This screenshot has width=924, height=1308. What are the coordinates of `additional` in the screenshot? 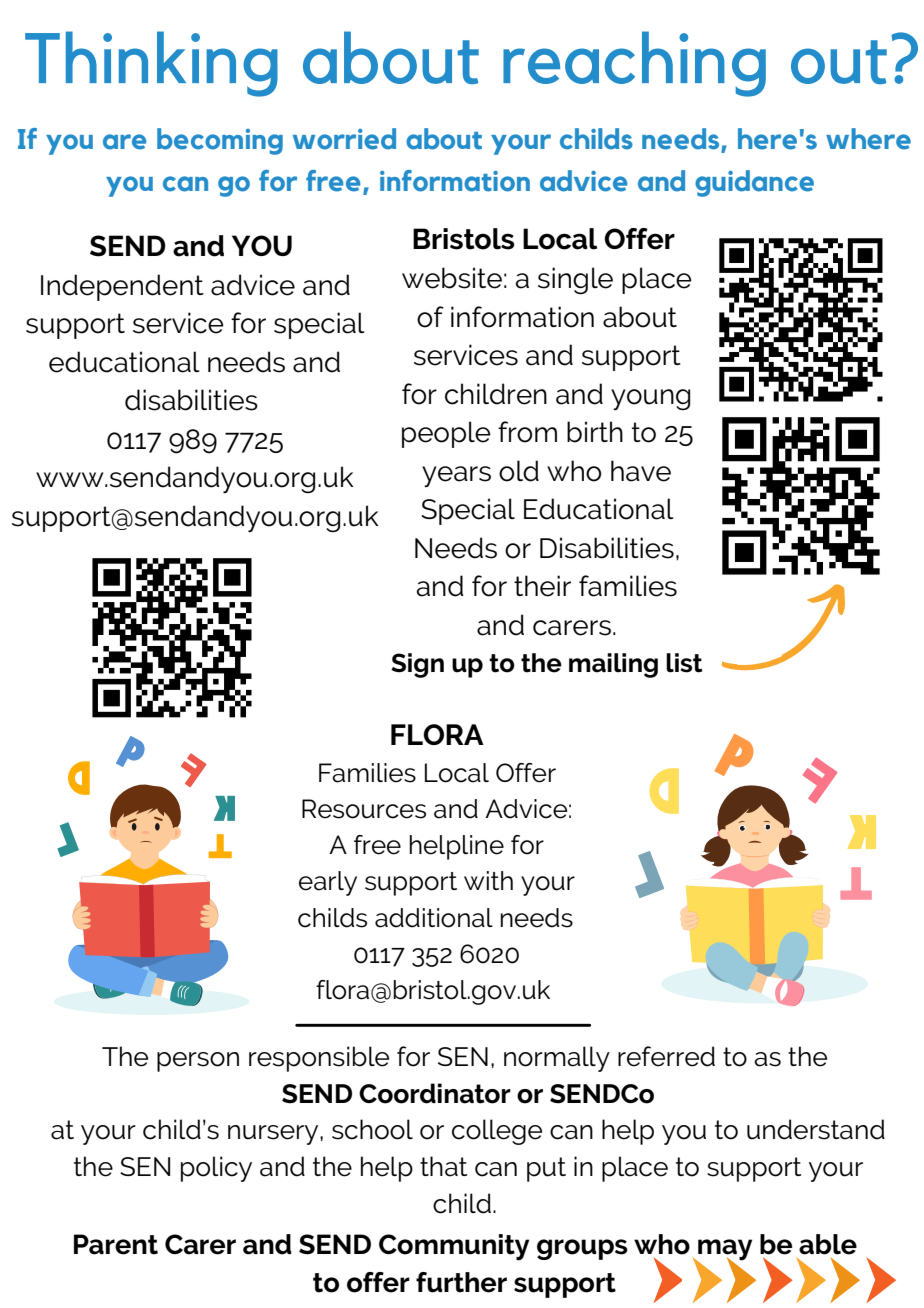 It's located at (434, 918).
